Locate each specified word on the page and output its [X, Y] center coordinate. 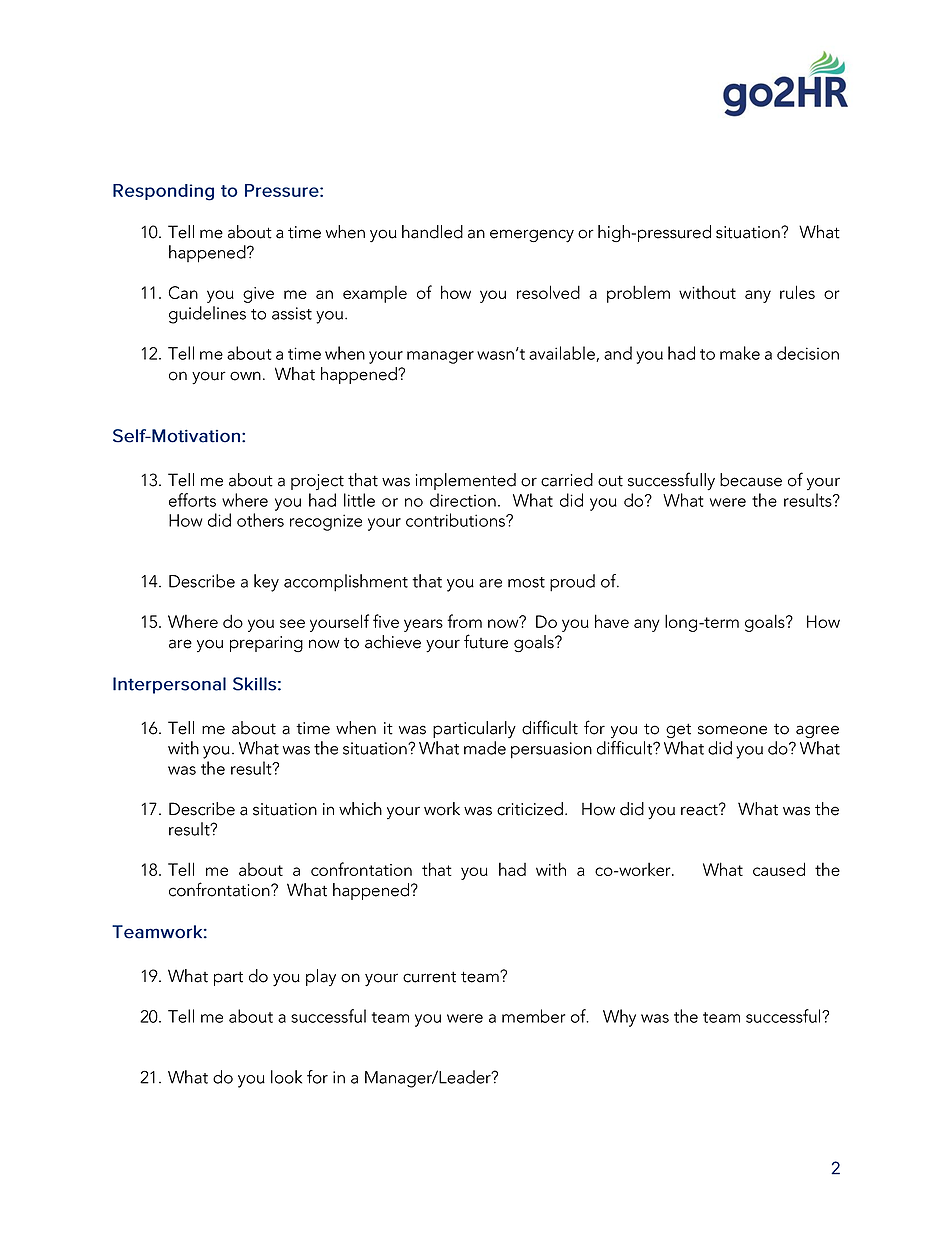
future [486, 641]
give [258, 295]
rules [797, 292]
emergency [532, 236]
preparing [266, 644]
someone [732, 730]
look [286, 1077]
